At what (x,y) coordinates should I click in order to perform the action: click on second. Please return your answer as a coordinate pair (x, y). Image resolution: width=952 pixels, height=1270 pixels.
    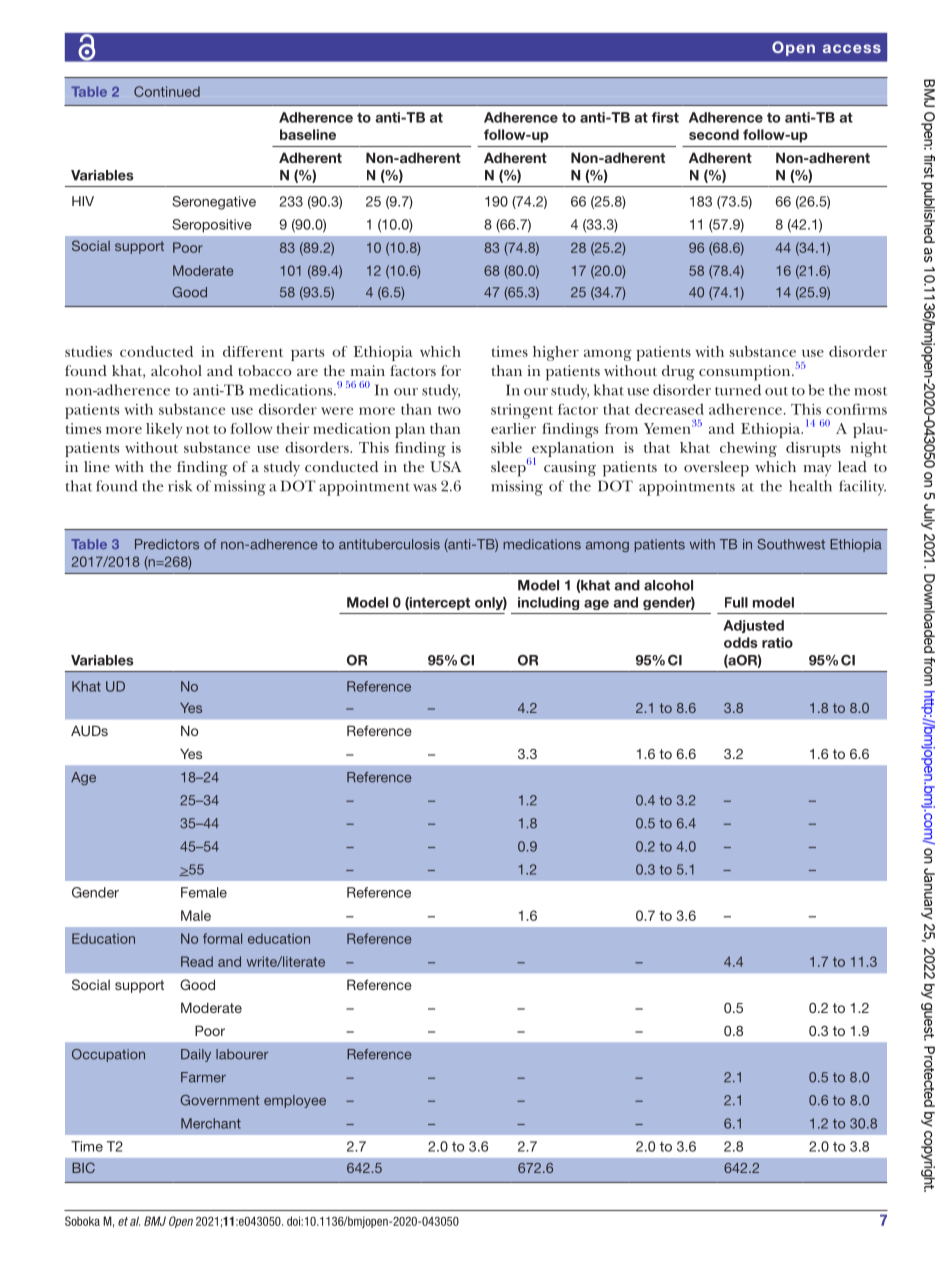
    Looking at the image, I should click on (714, 134).
